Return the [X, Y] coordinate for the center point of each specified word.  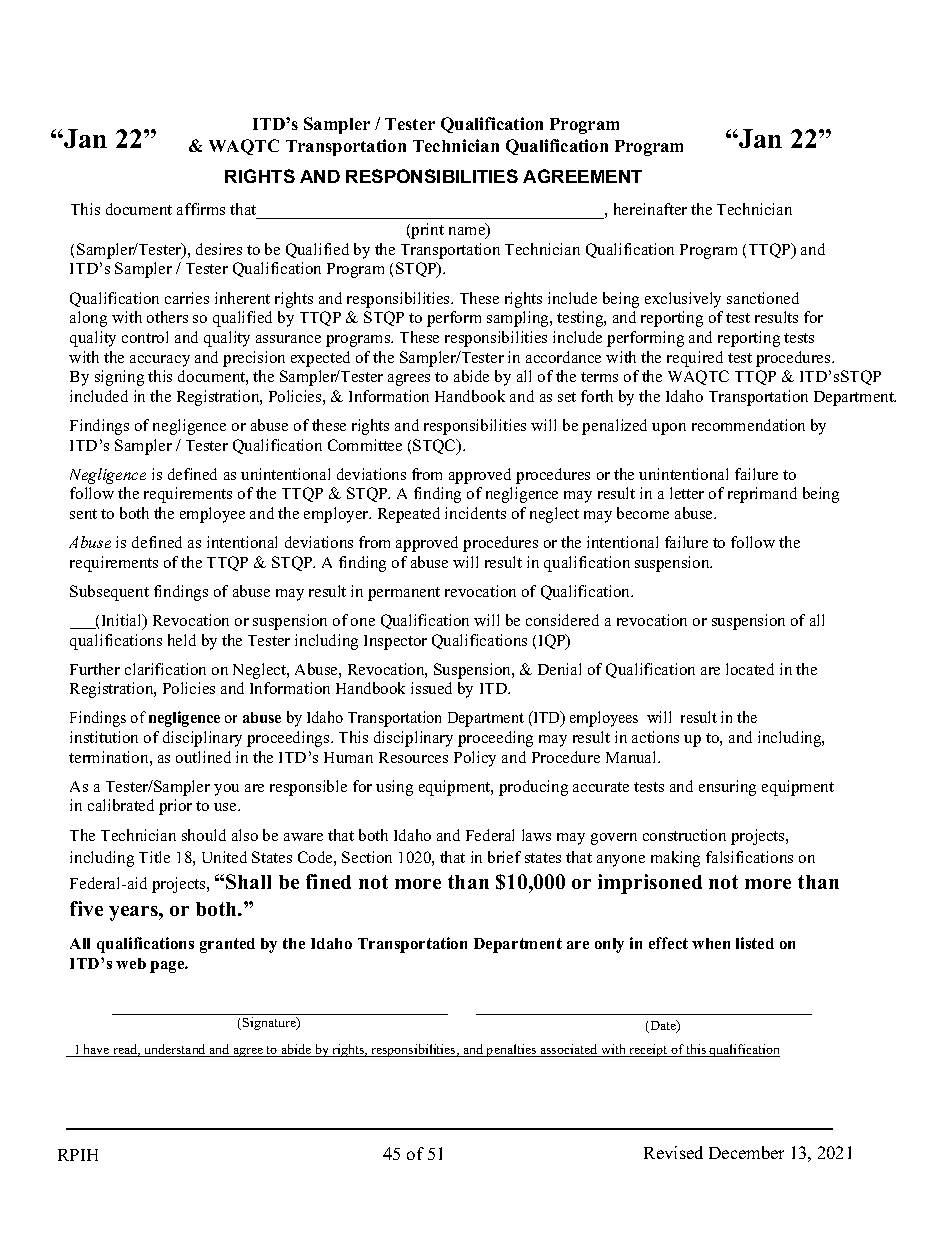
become [643, 513]
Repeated [409, 515]
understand [175, 1050]
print [426, 231]
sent [83, 514]
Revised [673, 1152]
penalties [512, 1050]
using [394, 788]
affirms [201, 209]
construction [684, 835]
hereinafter [650, 209]
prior [175, 807]
